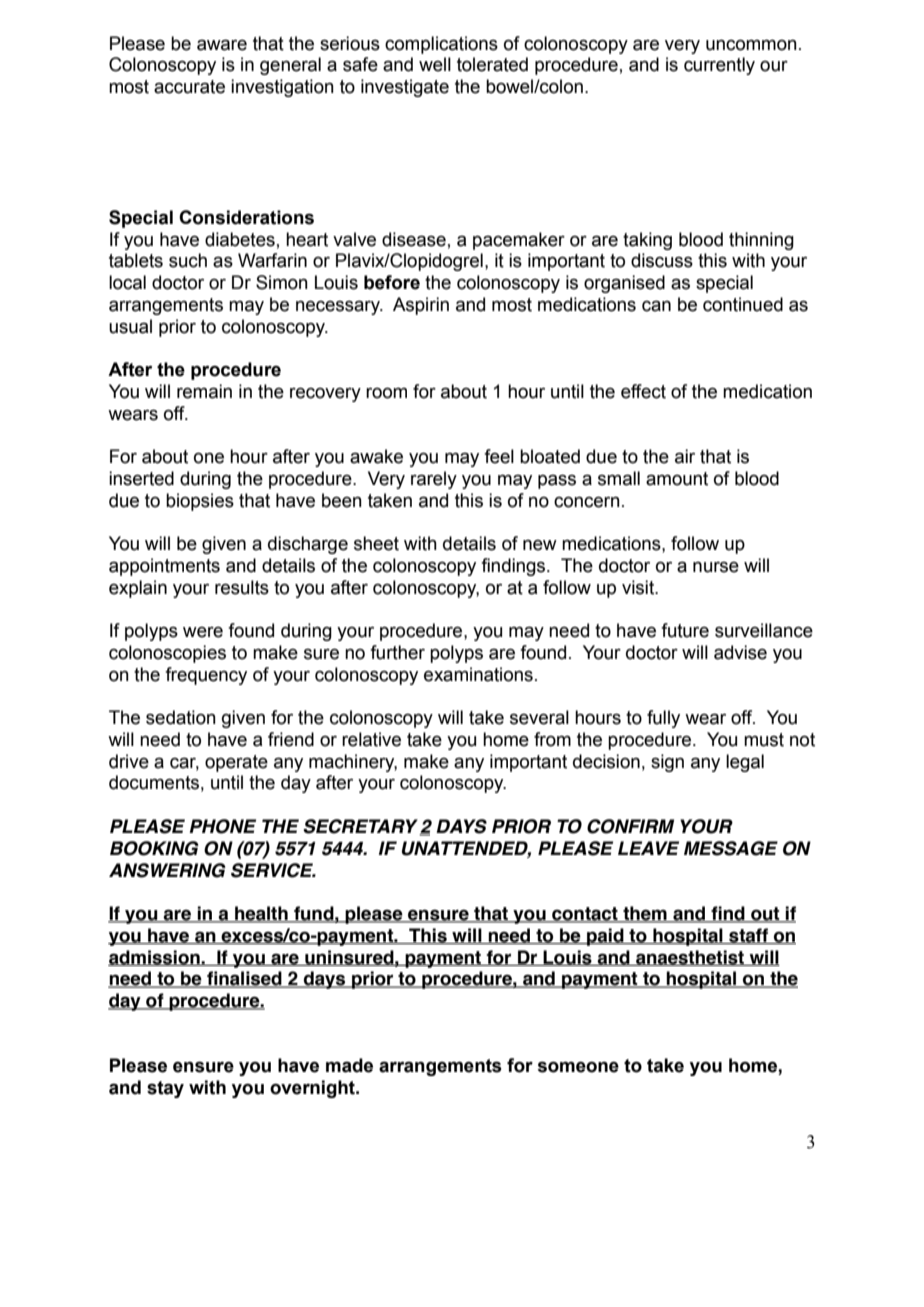 The width and height of the image is (924, 1307). I want to click on results, so click(242, 587).
